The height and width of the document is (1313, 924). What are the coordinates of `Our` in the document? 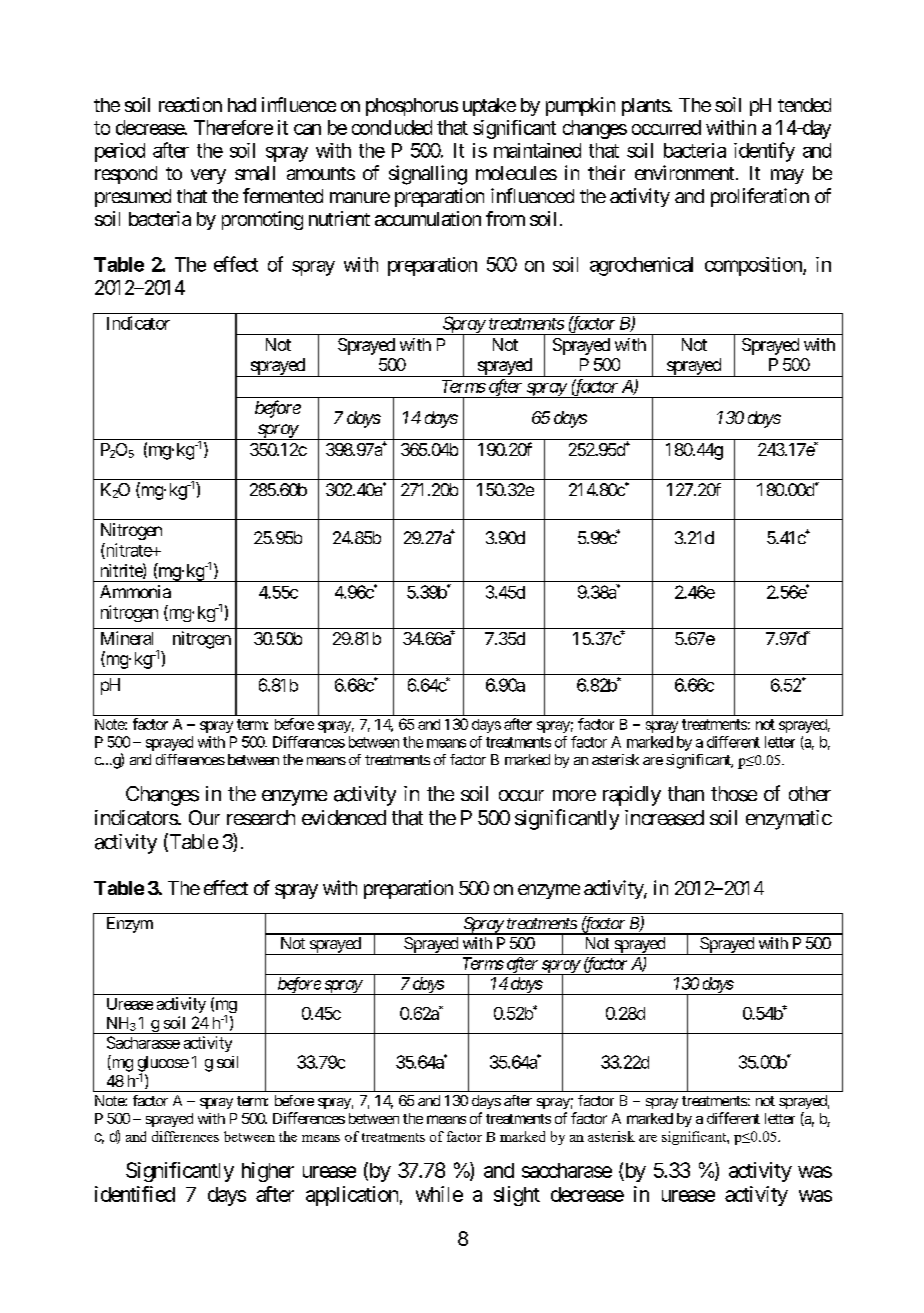 It's located at (204, 817).
